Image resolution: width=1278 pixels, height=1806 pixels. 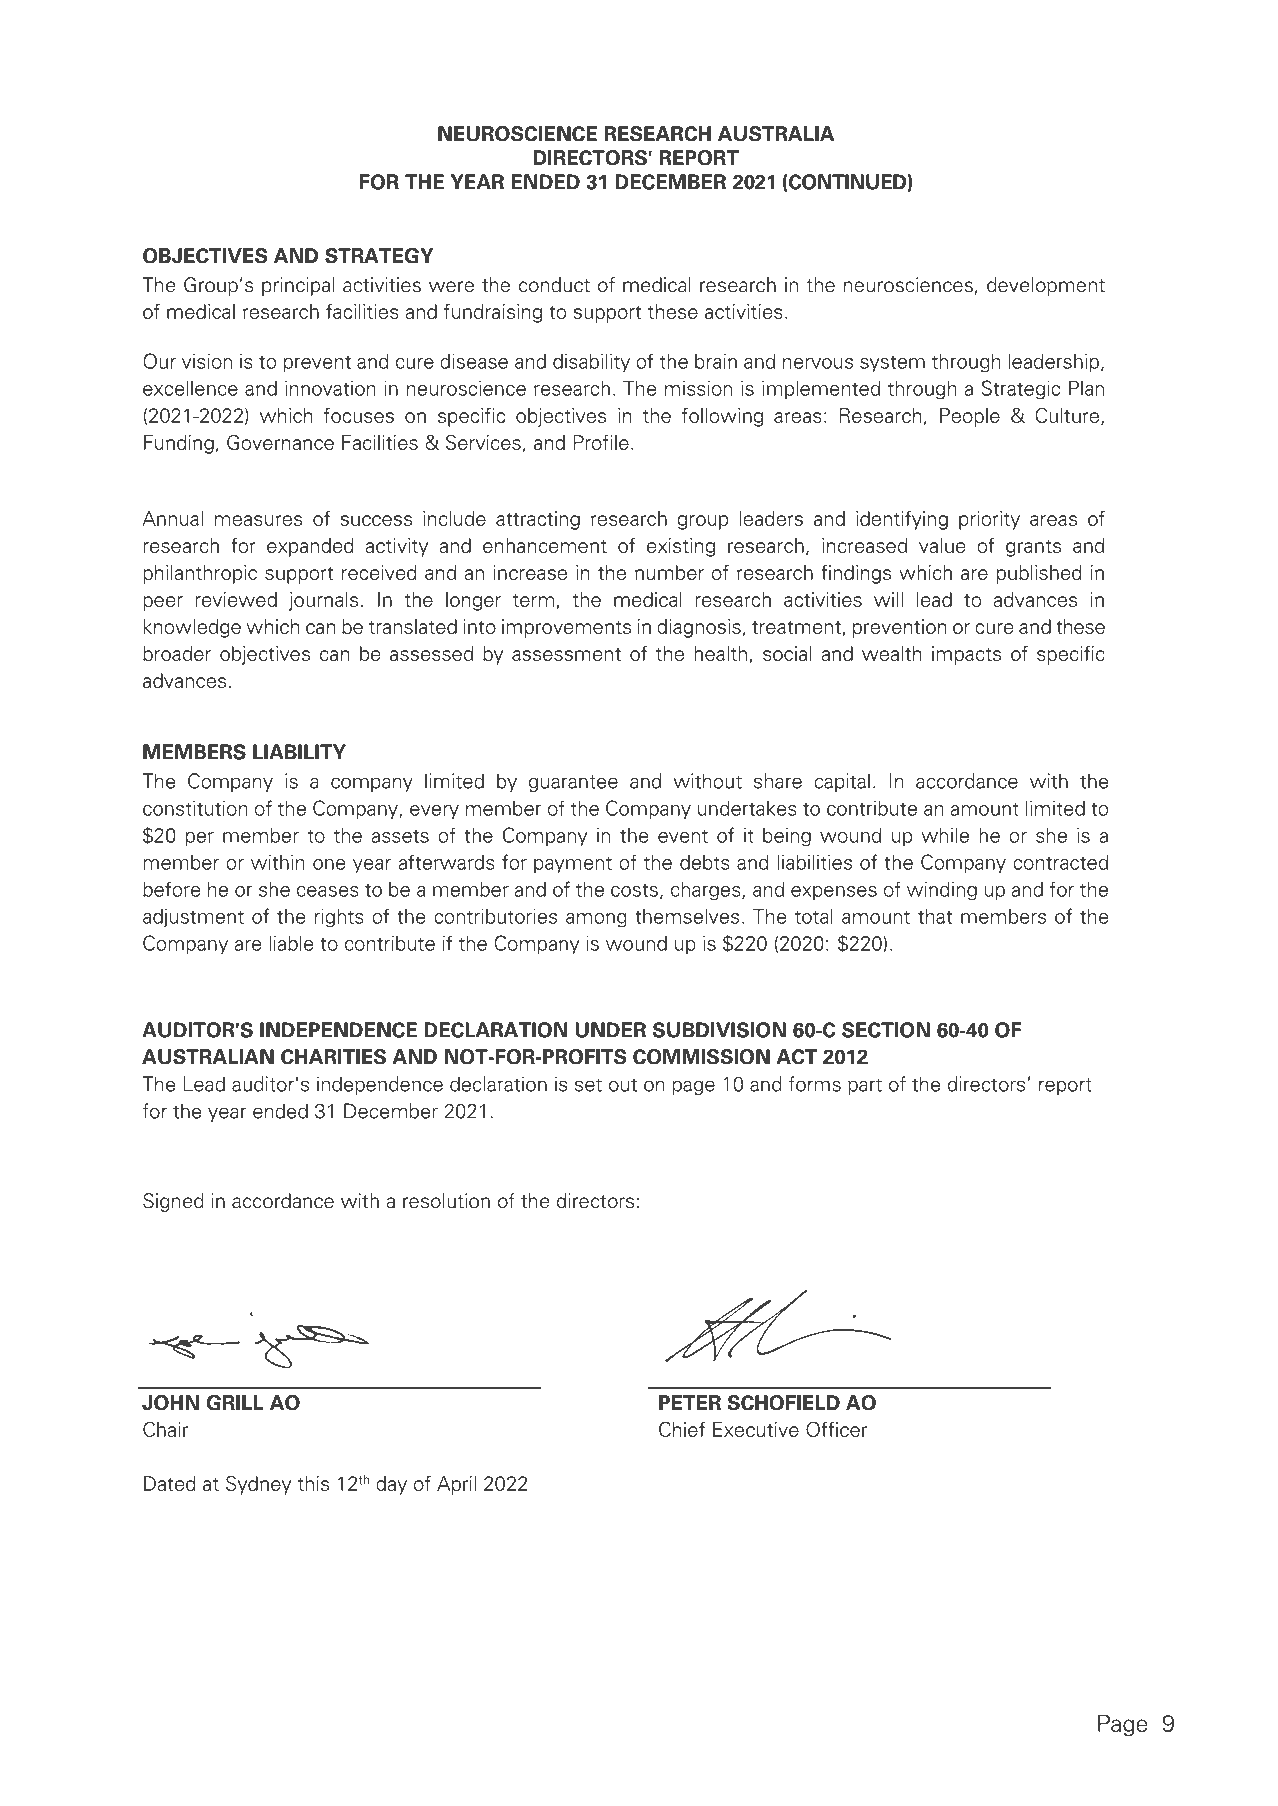 I want to click on one, so click(x=329, y=864).
